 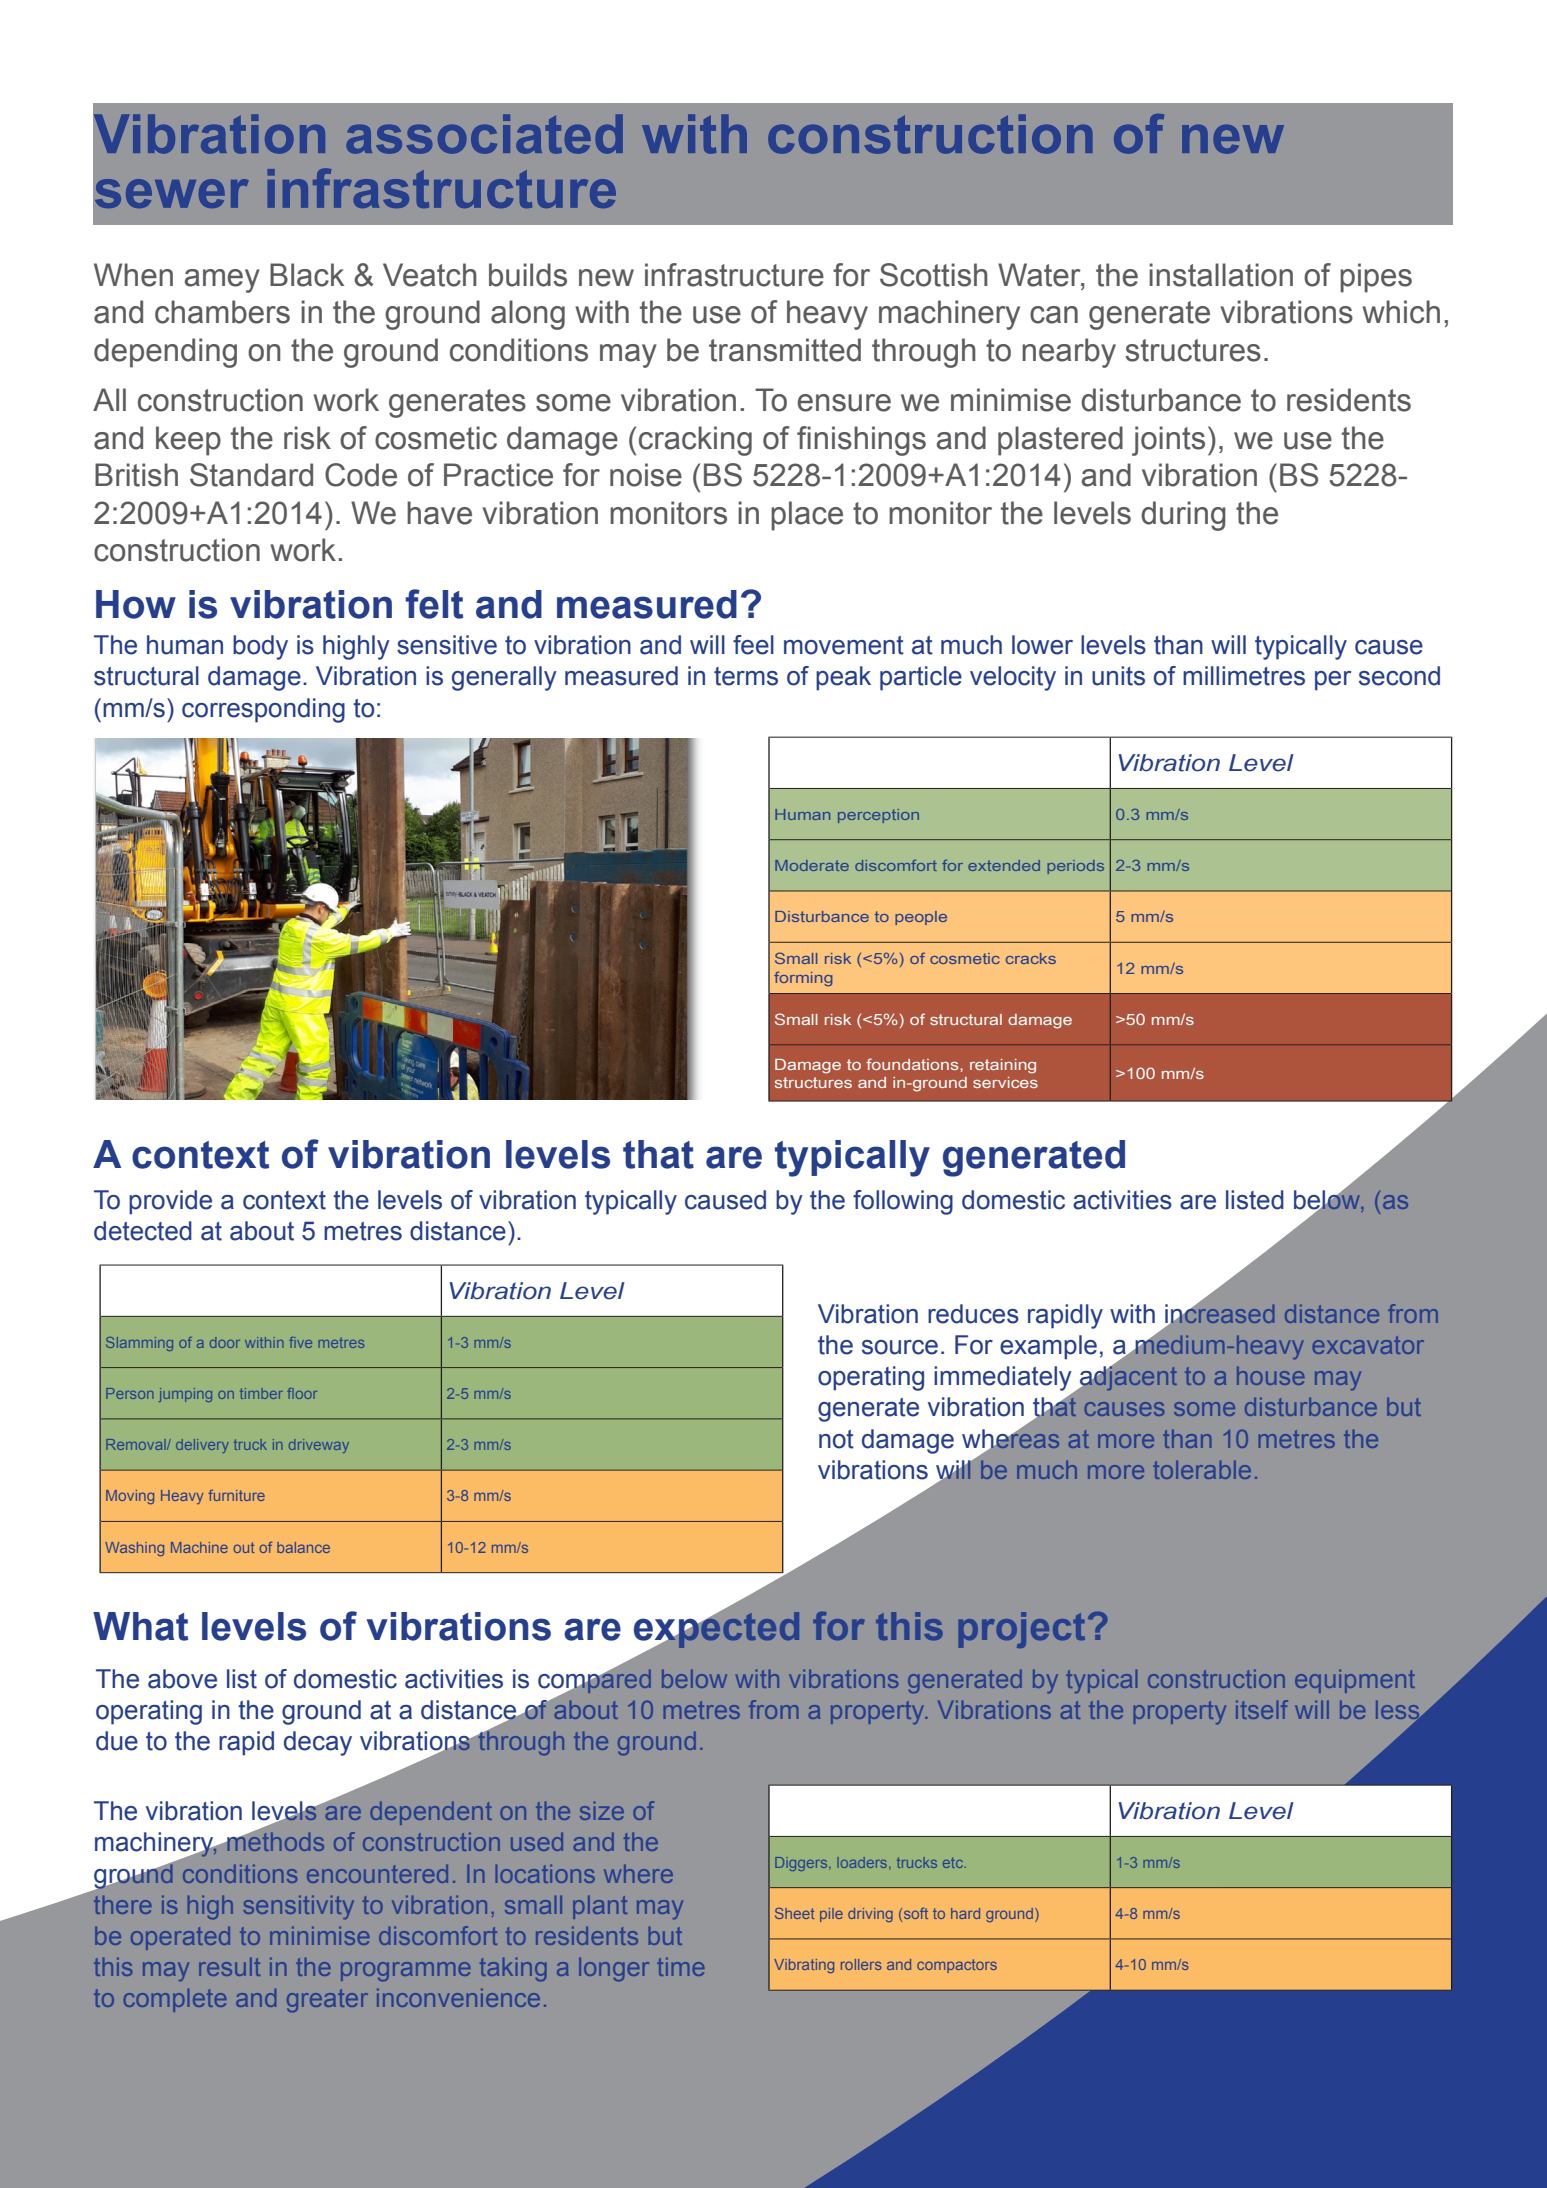 What do you see at coordinates (229, 1966) in the screenshot?
I see `result` at bounding box center [229, 1966].
